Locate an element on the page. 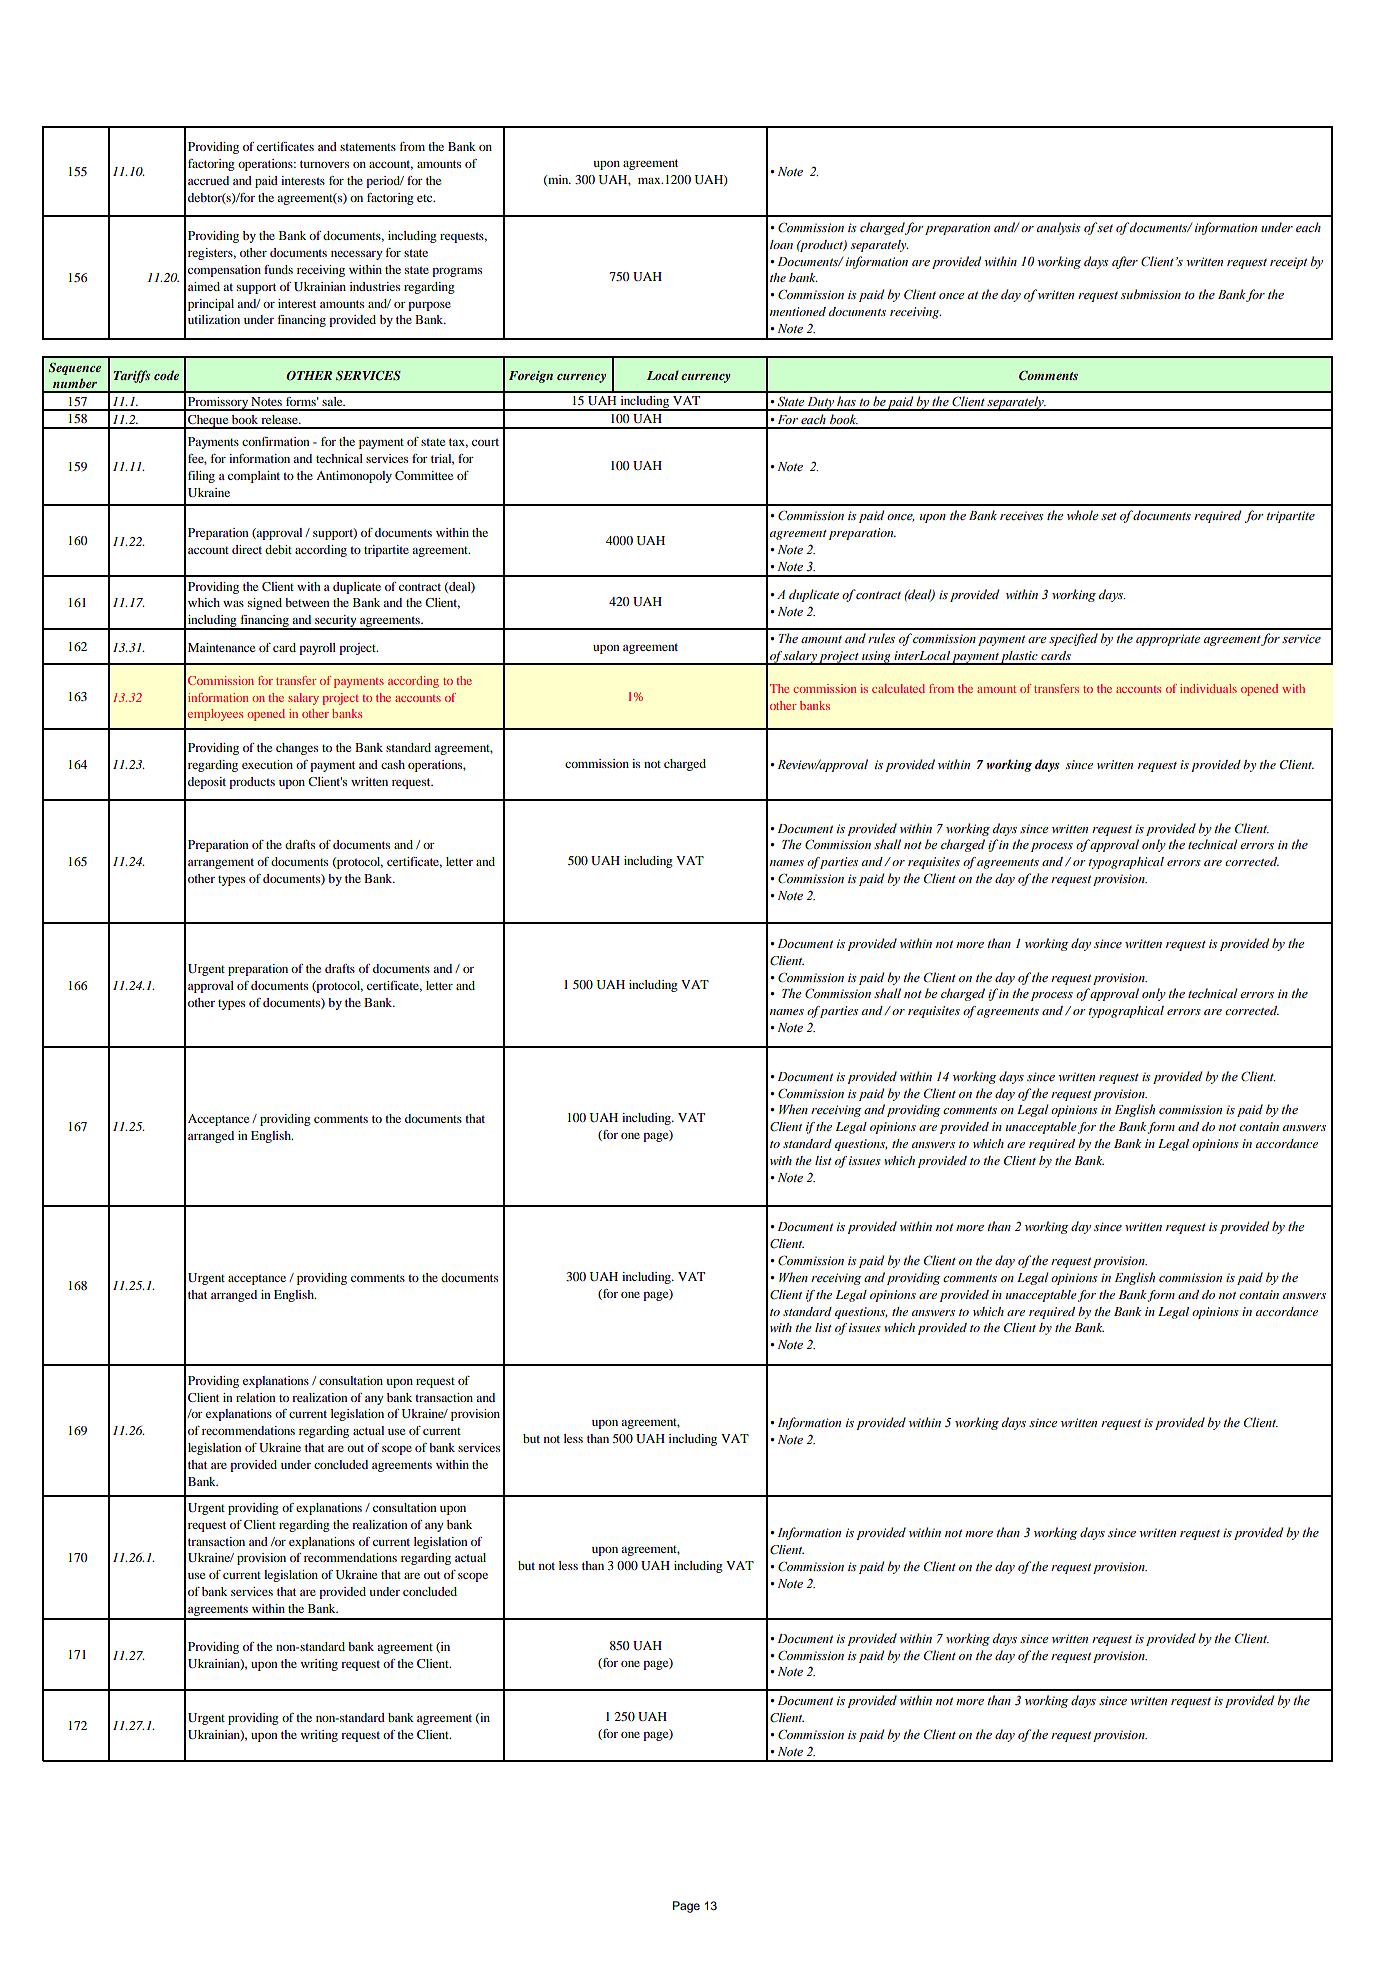 The image size is (1391, 1967). appropriate is located at coordinates (1168, 640).
